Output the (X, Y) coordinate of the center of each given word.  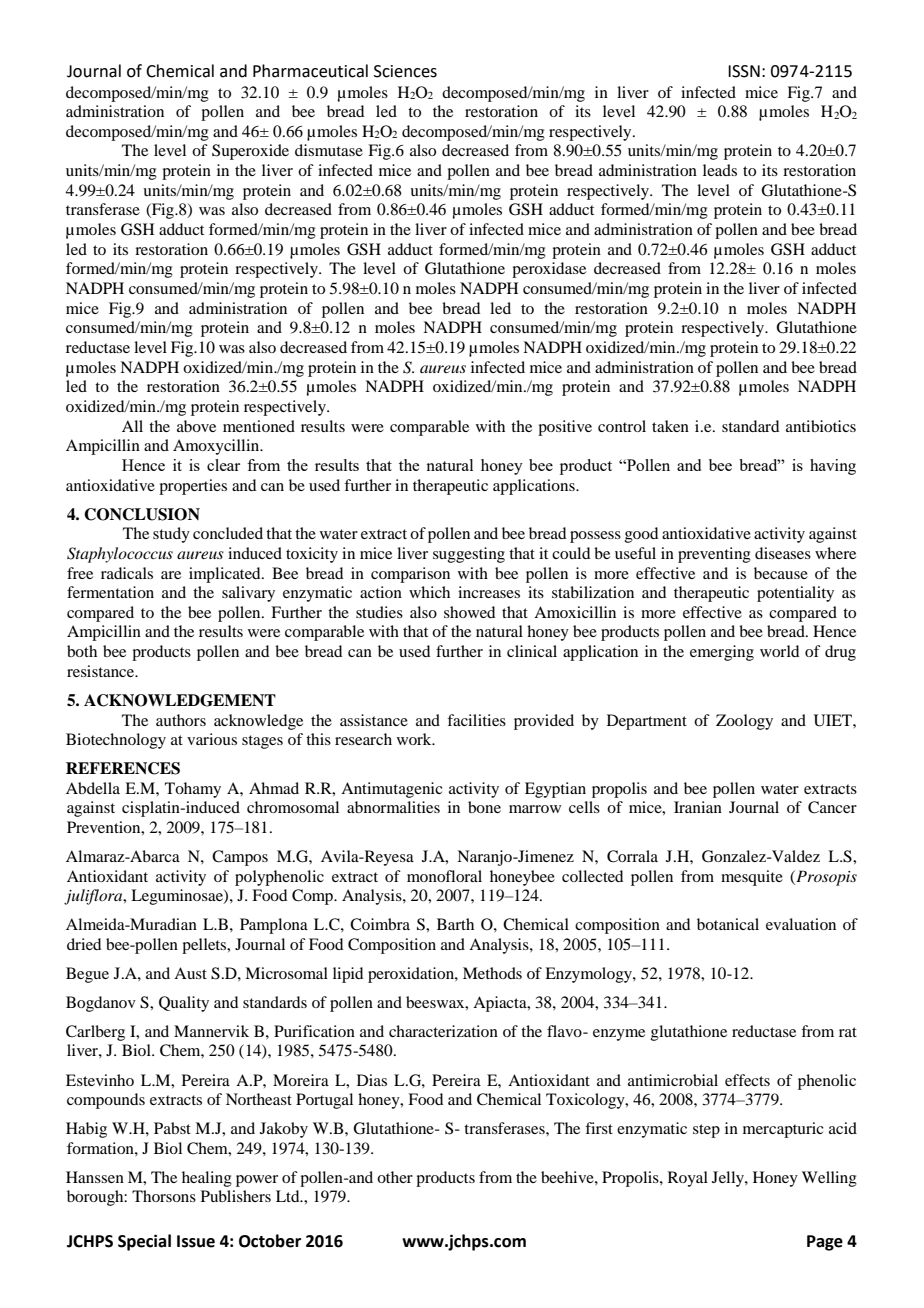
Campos (240, 858)
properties (193, 487)
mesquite (752, 878)
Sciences (405, 71)
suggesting (469, 555)
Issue (196, 1241)
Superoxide (250, 152)
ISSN (744, 71)
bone (484, 807)
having (833, 467)
